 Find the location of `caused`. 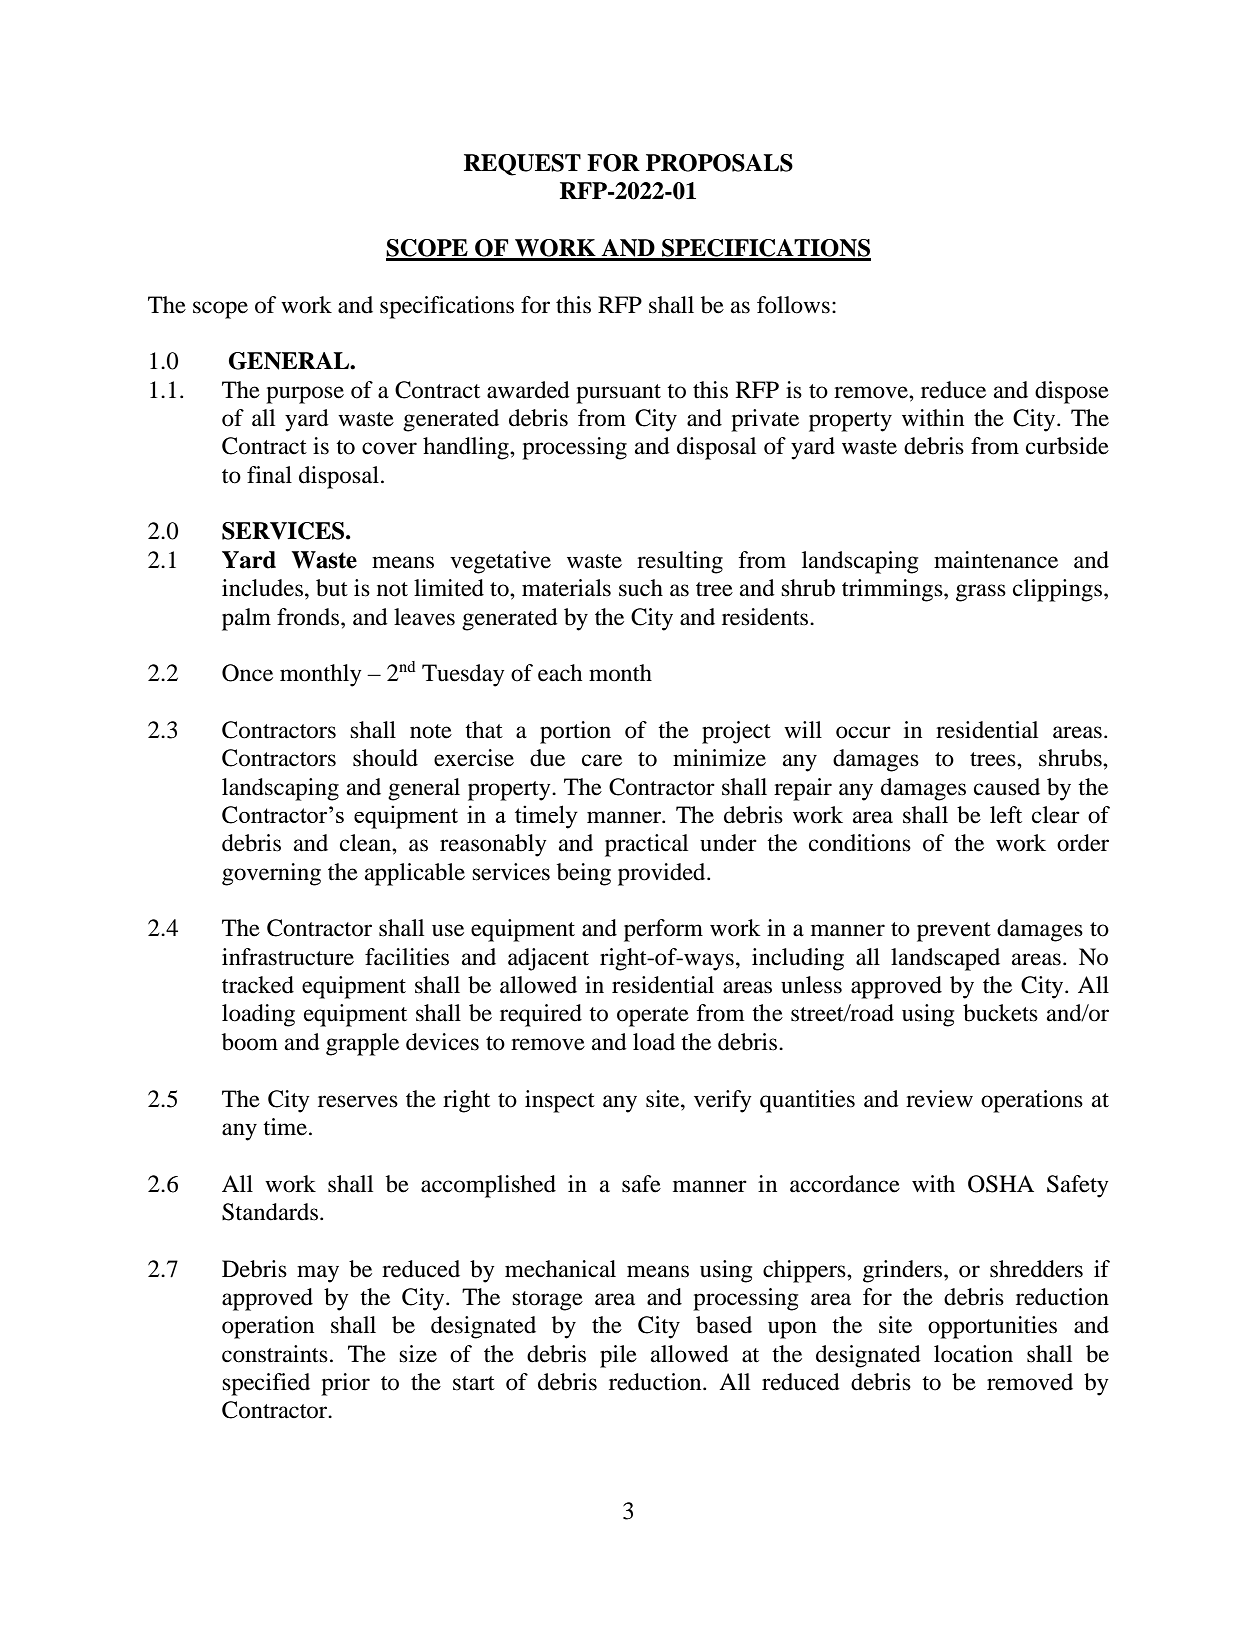

caused is located at coordinates (1007, 787).
